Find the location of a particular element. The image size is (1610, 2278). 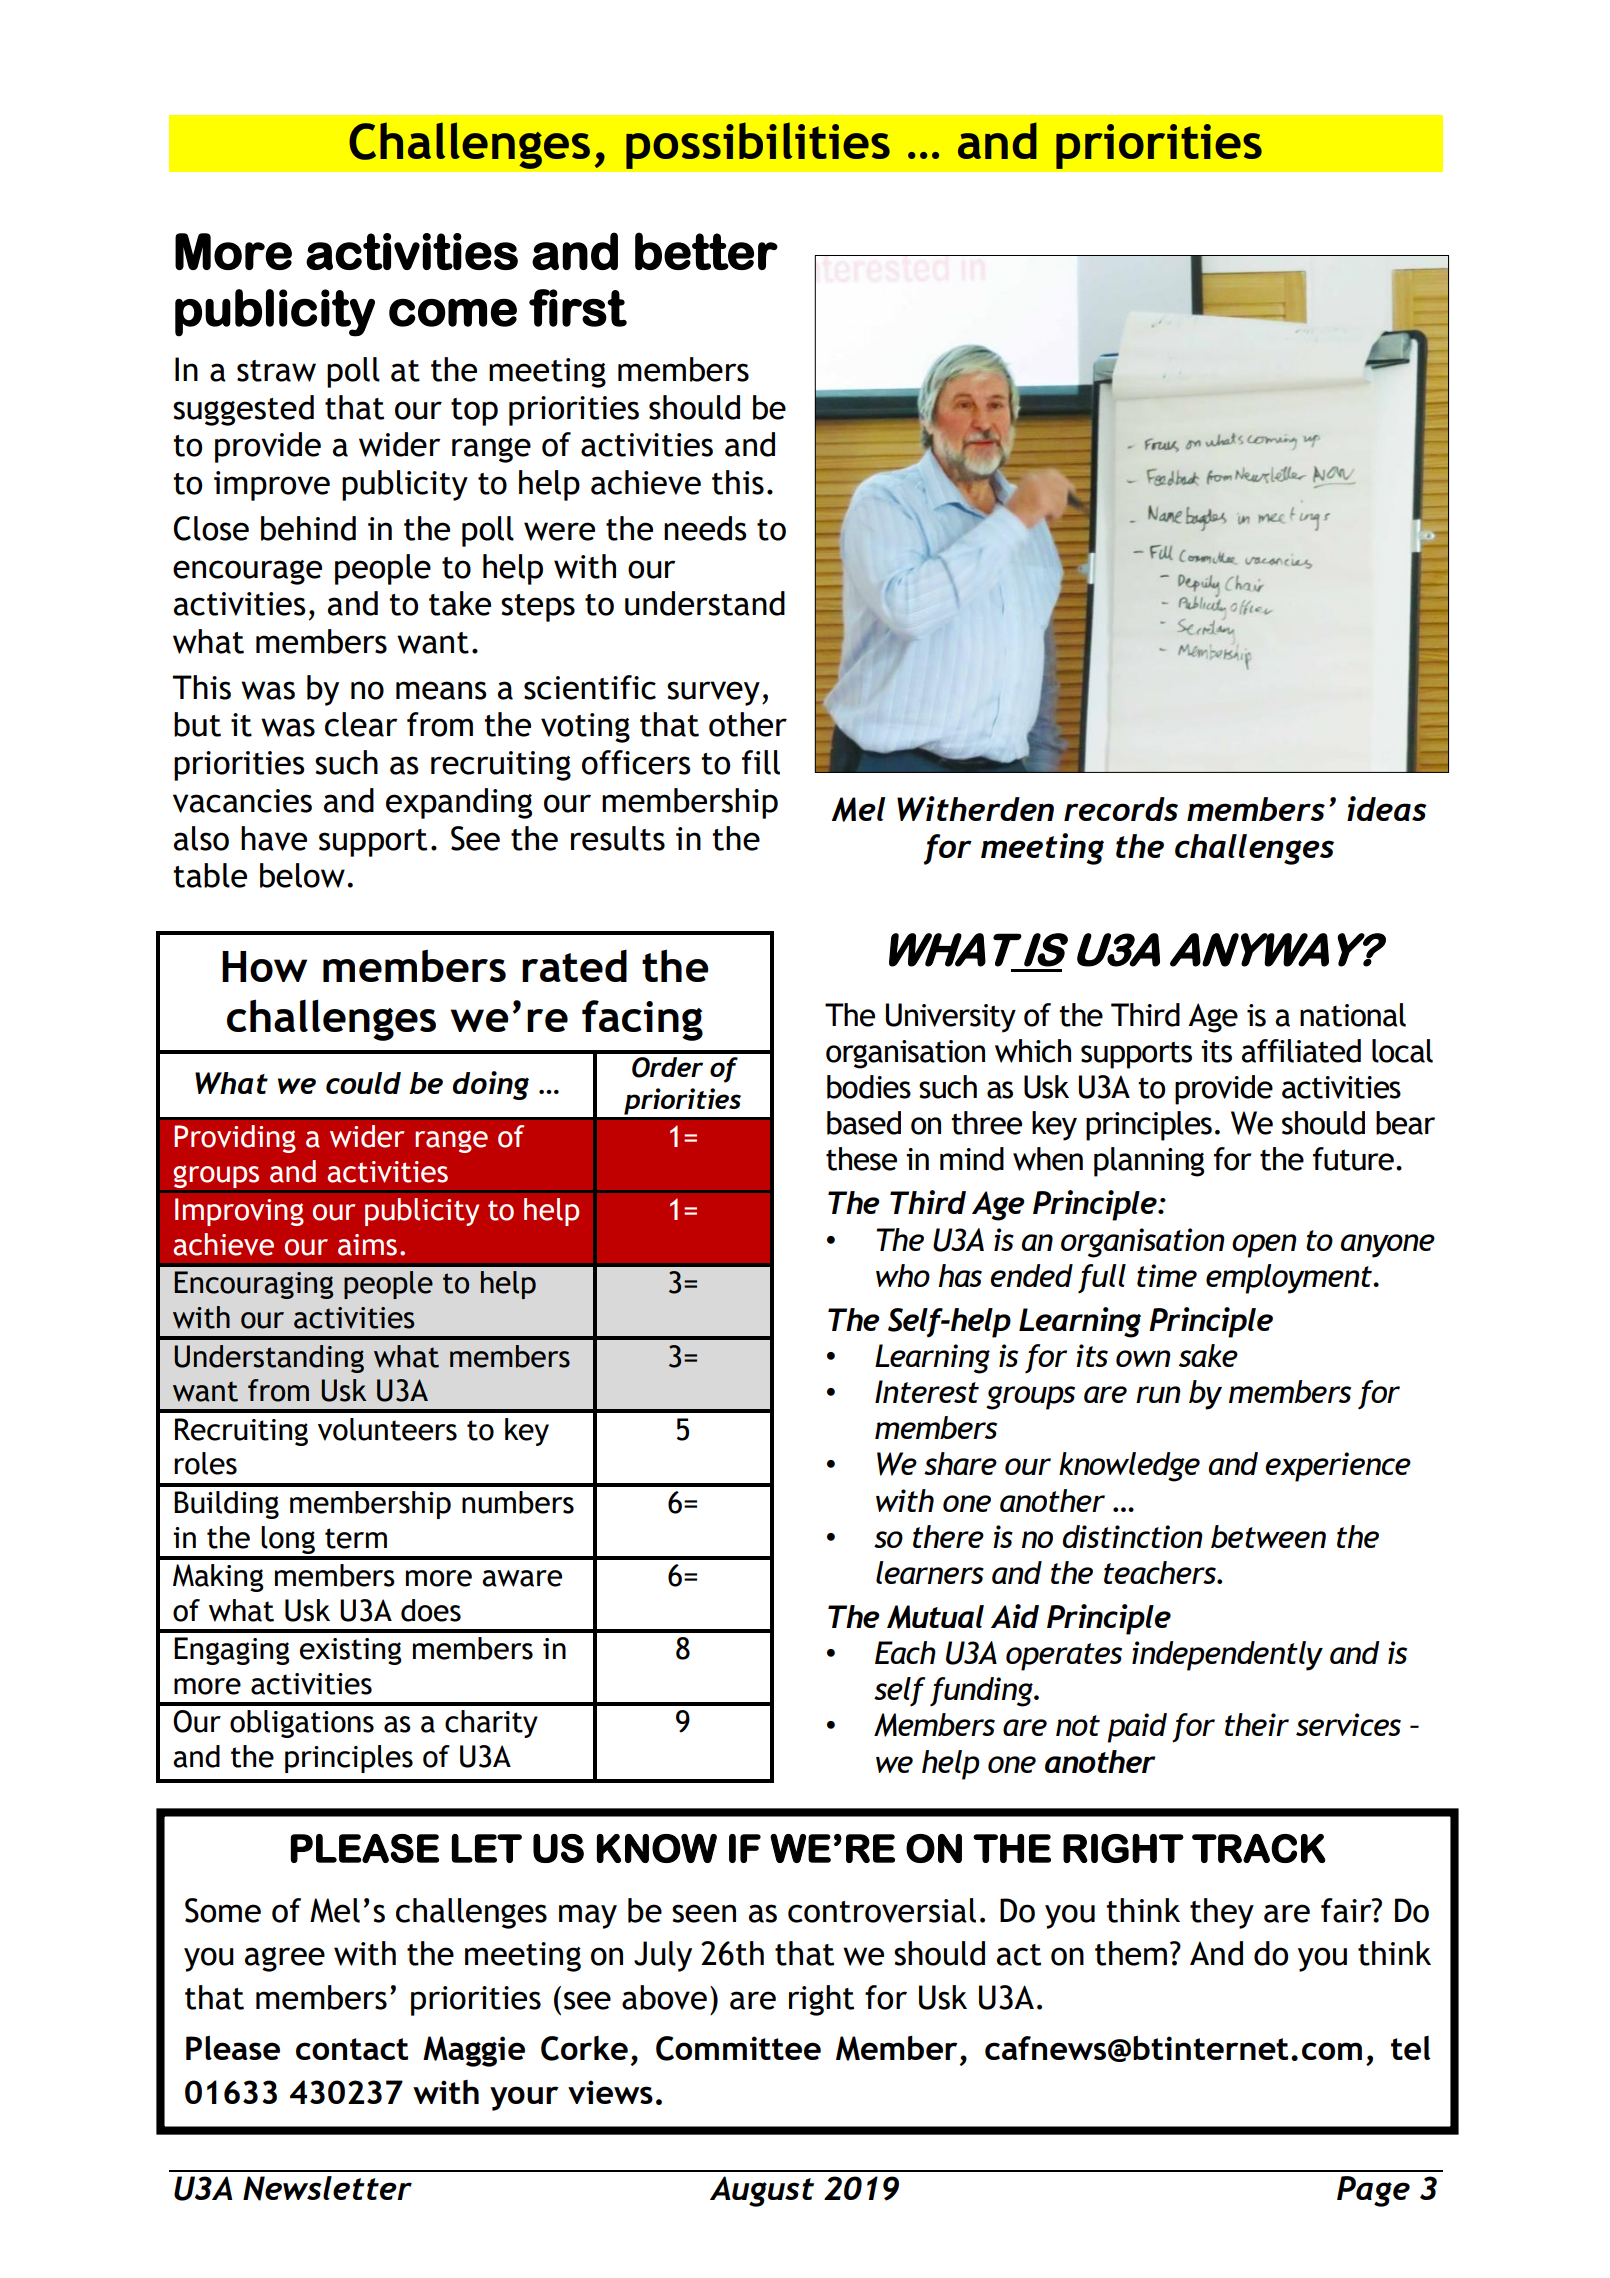

Newsletter is located at coordinates (327, 2188).
